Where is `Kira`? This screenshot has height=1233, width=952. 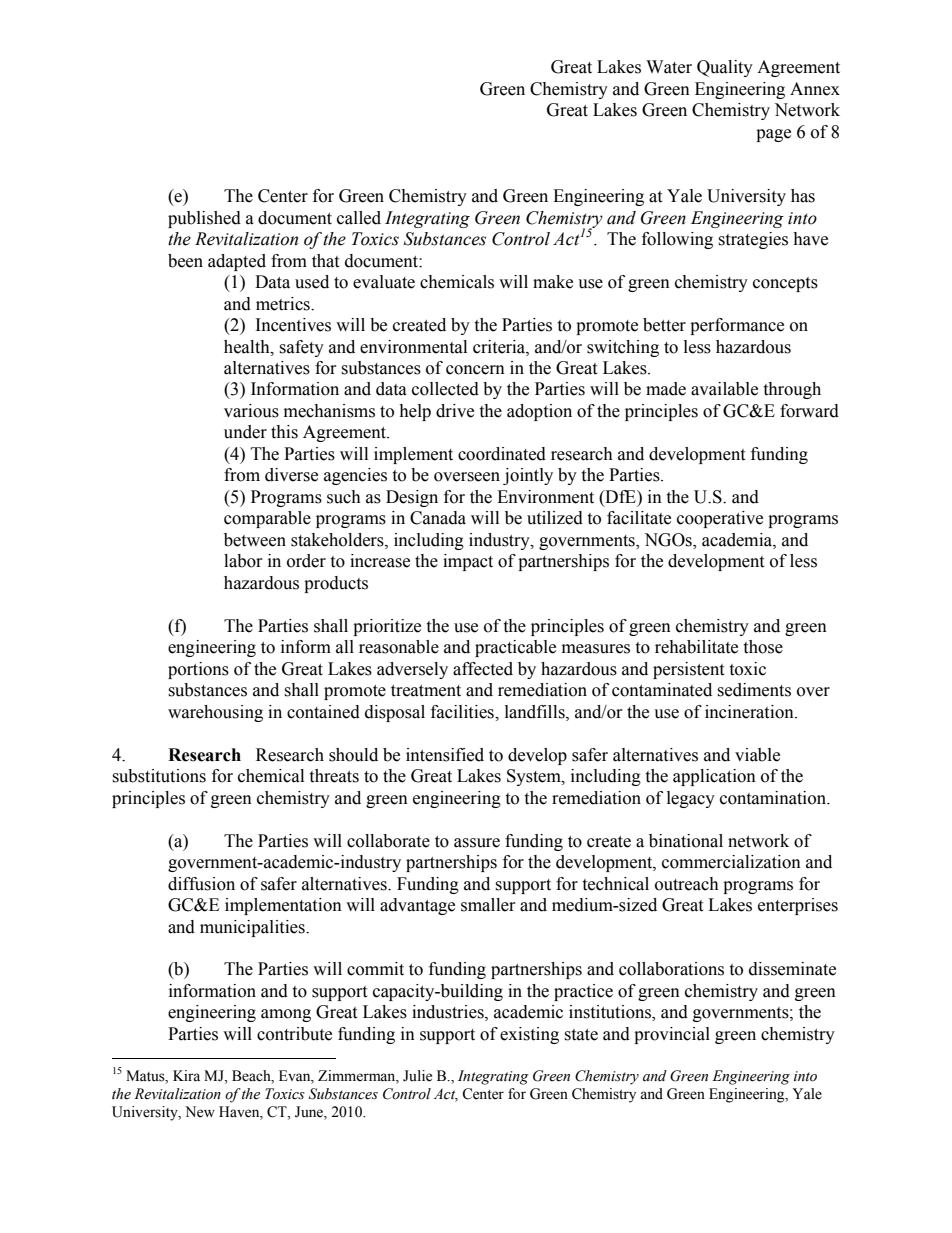 Kira is located at coordinates (186, 1076).
